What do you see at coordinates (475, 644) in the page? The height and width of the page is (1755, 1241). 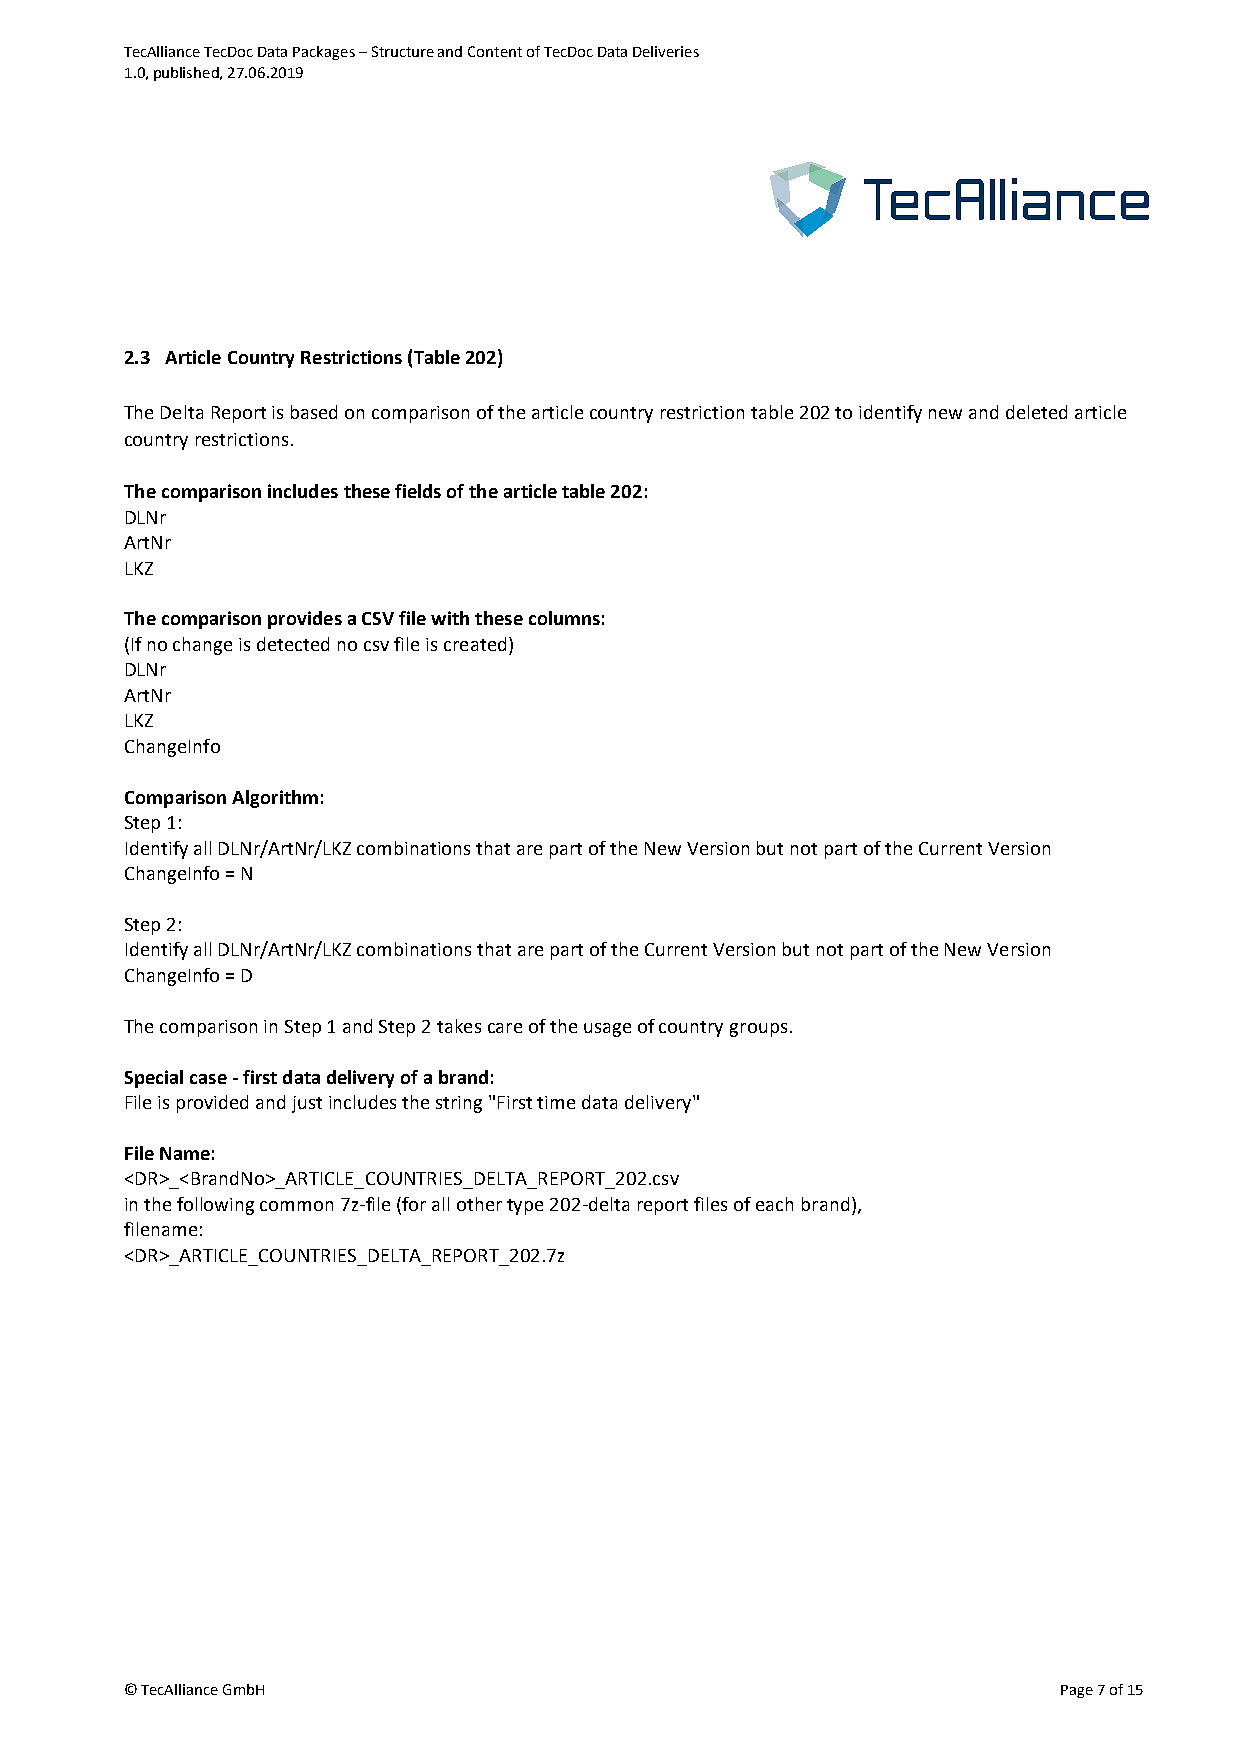 I see `created` at bounding box center [475, 644].
